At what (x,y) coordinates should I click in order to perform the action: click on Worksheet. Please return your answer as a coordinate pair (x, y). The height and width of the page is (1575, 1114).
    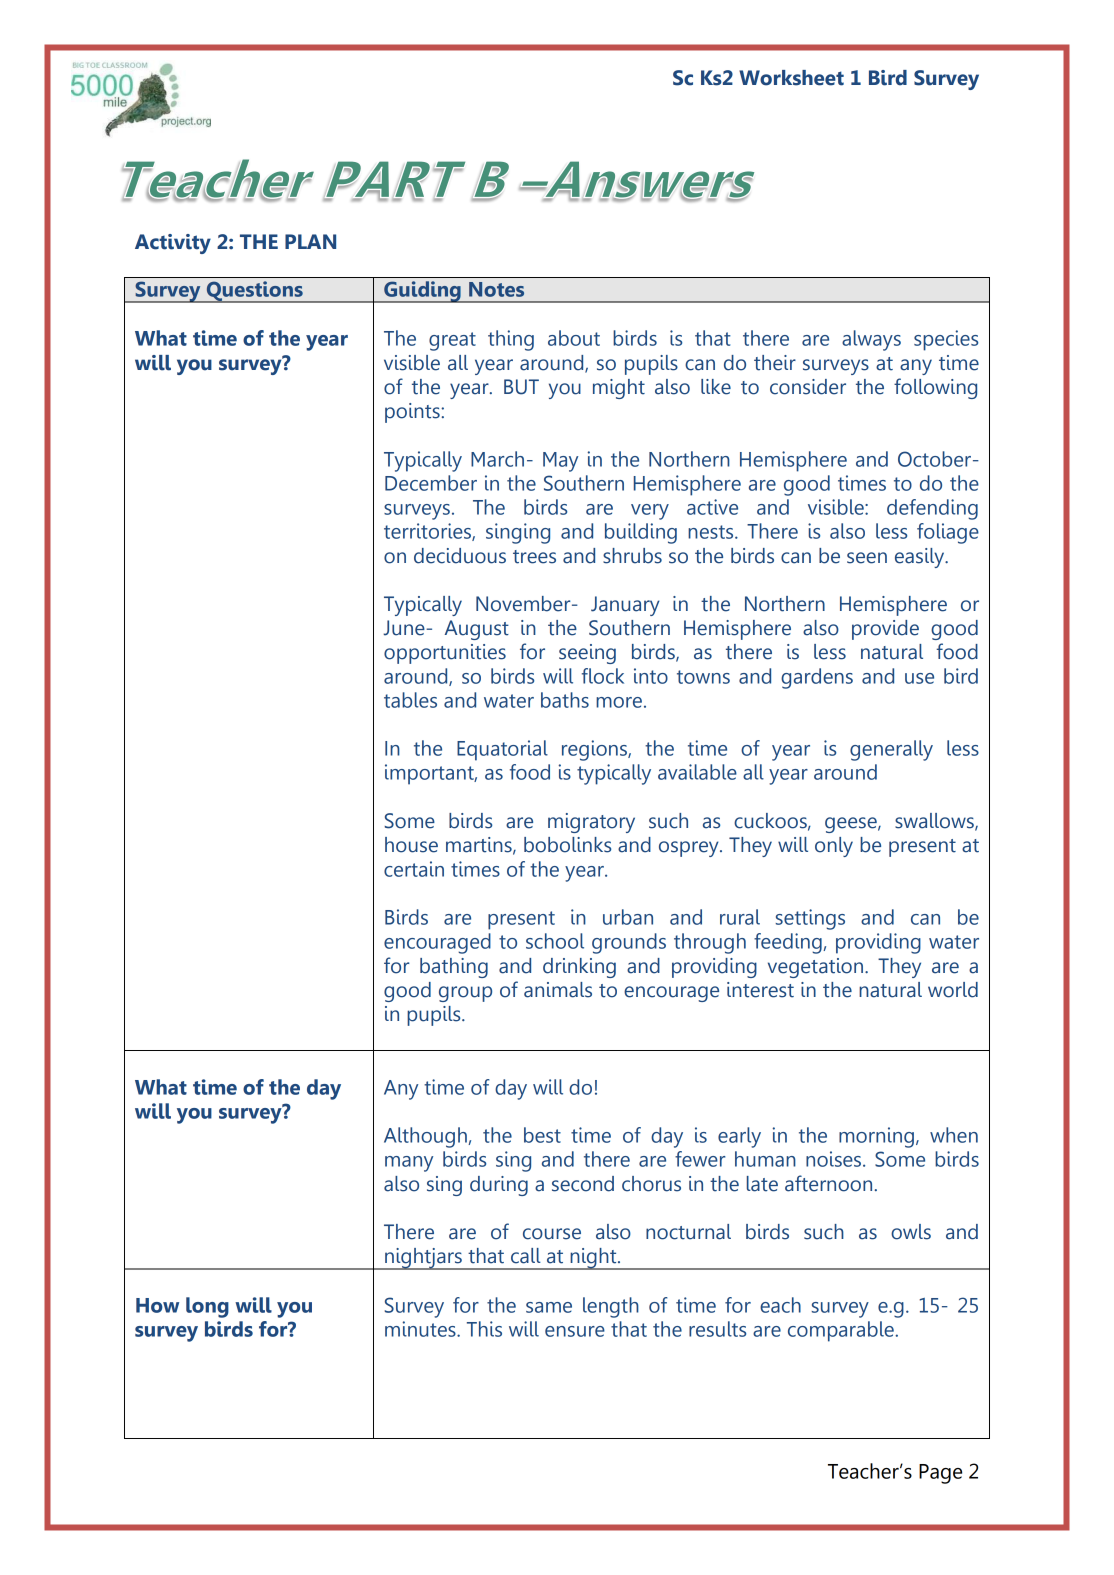
    Looking at the image, I should click on (791, 78).
